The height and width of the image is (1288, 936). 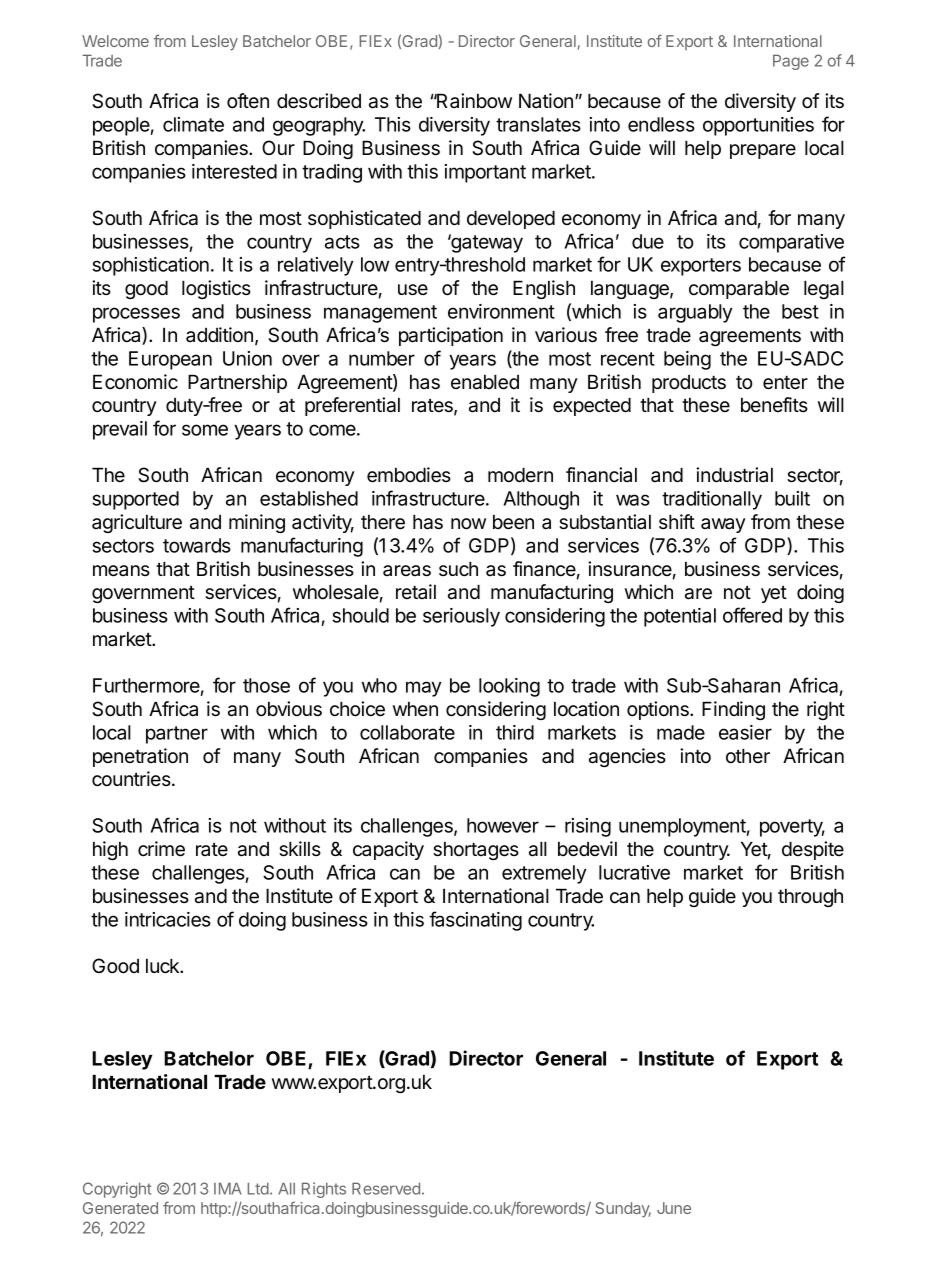 I want to click on opportunities, so click(x=758, y=126).
